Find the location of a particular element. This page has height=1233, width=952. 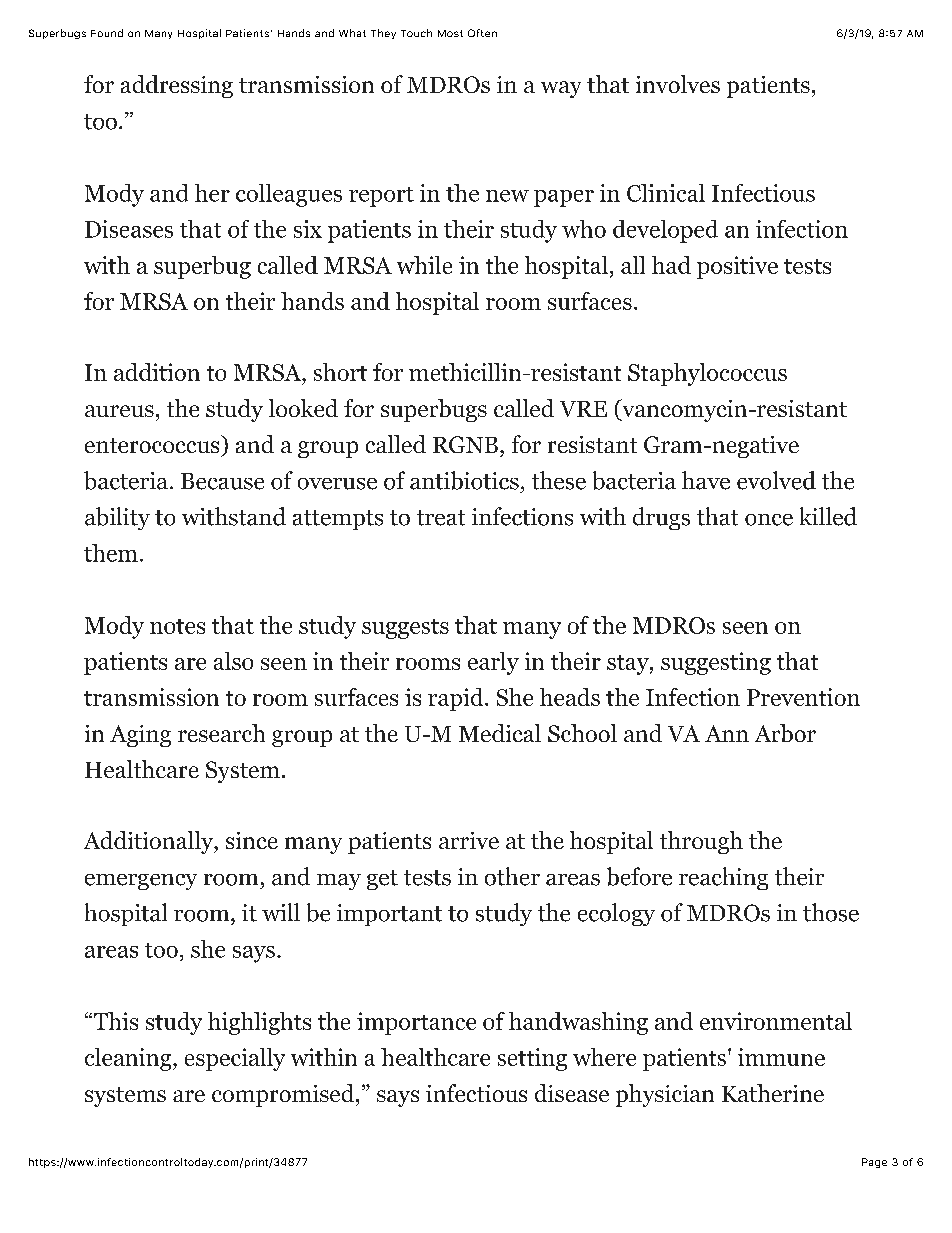

compromised is located at coordinates (284, 1095).
